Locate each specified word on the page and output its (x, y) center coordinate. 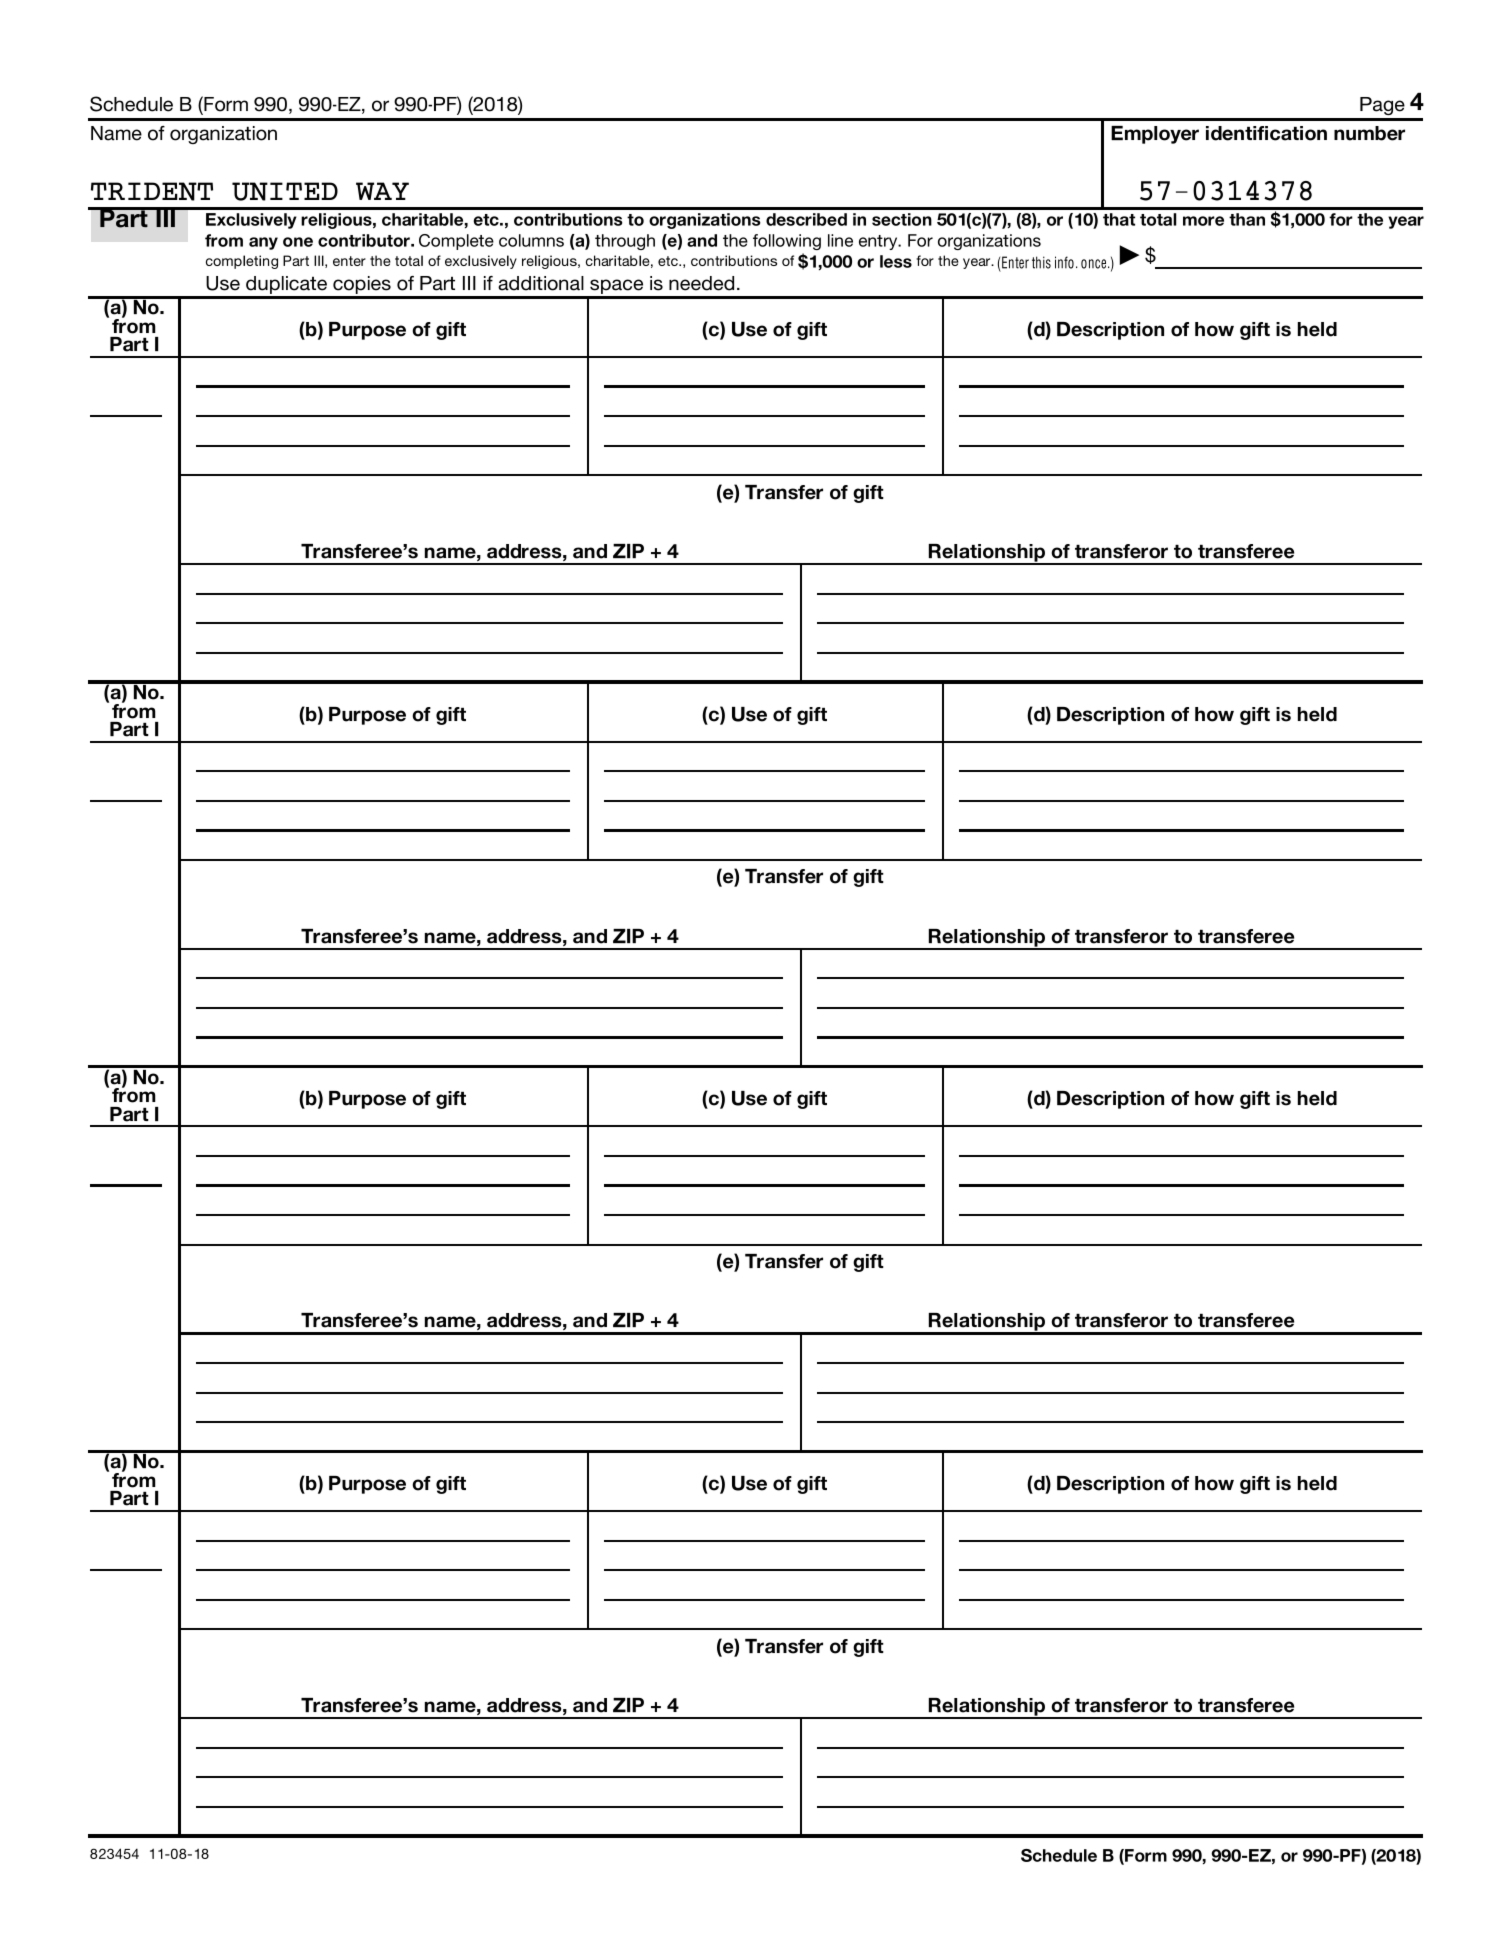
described (806, 219)
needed (701, 283)
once (1095, 264)
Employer (1155, 135)
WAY (382, 191)
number (1369, 133)
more (1203, 221)
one (298, 242)
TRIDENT (152, 191)
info (1064, 262)
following (787, 242)
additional (541, 283)
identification (1266, 133)
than (1247, 219)
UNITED (285, 191)
